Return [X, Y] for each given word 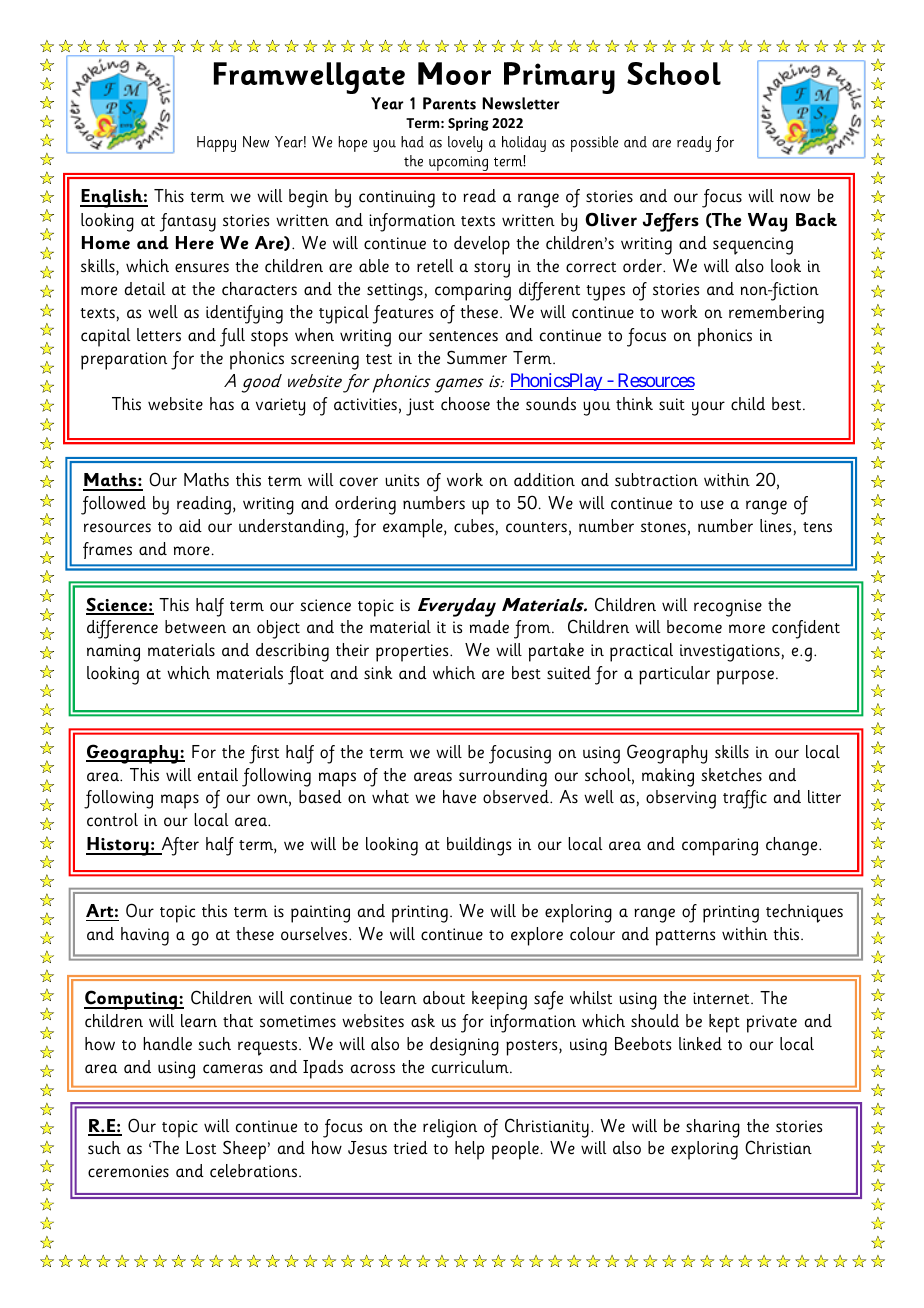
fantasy [188, 222]
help [469, 1150]
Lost [201, 1148]
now [795, 198]
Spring [468, 124]
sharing [713, 1128]
